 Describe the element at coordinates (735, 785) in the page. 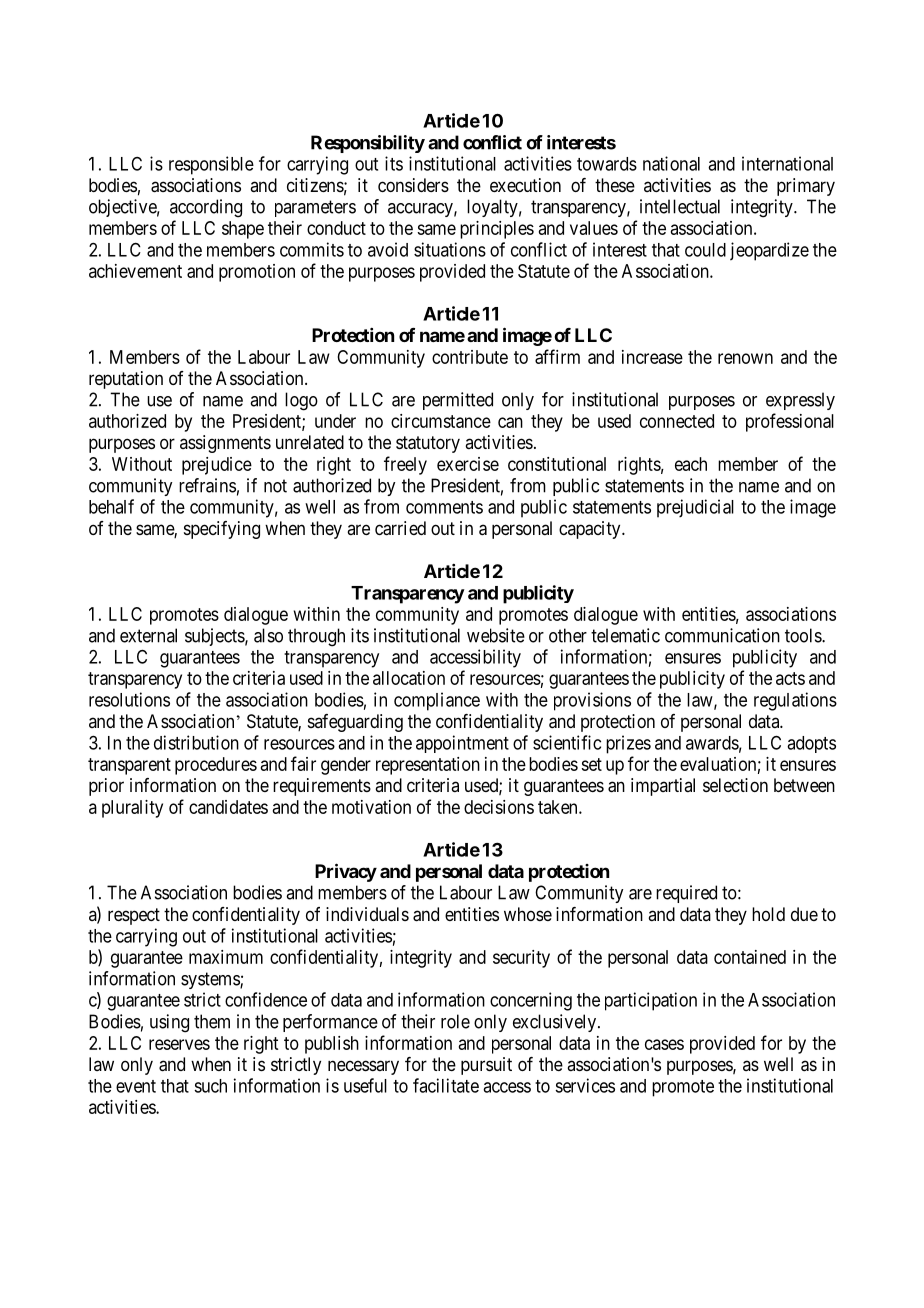

I see `selection` at that location.
